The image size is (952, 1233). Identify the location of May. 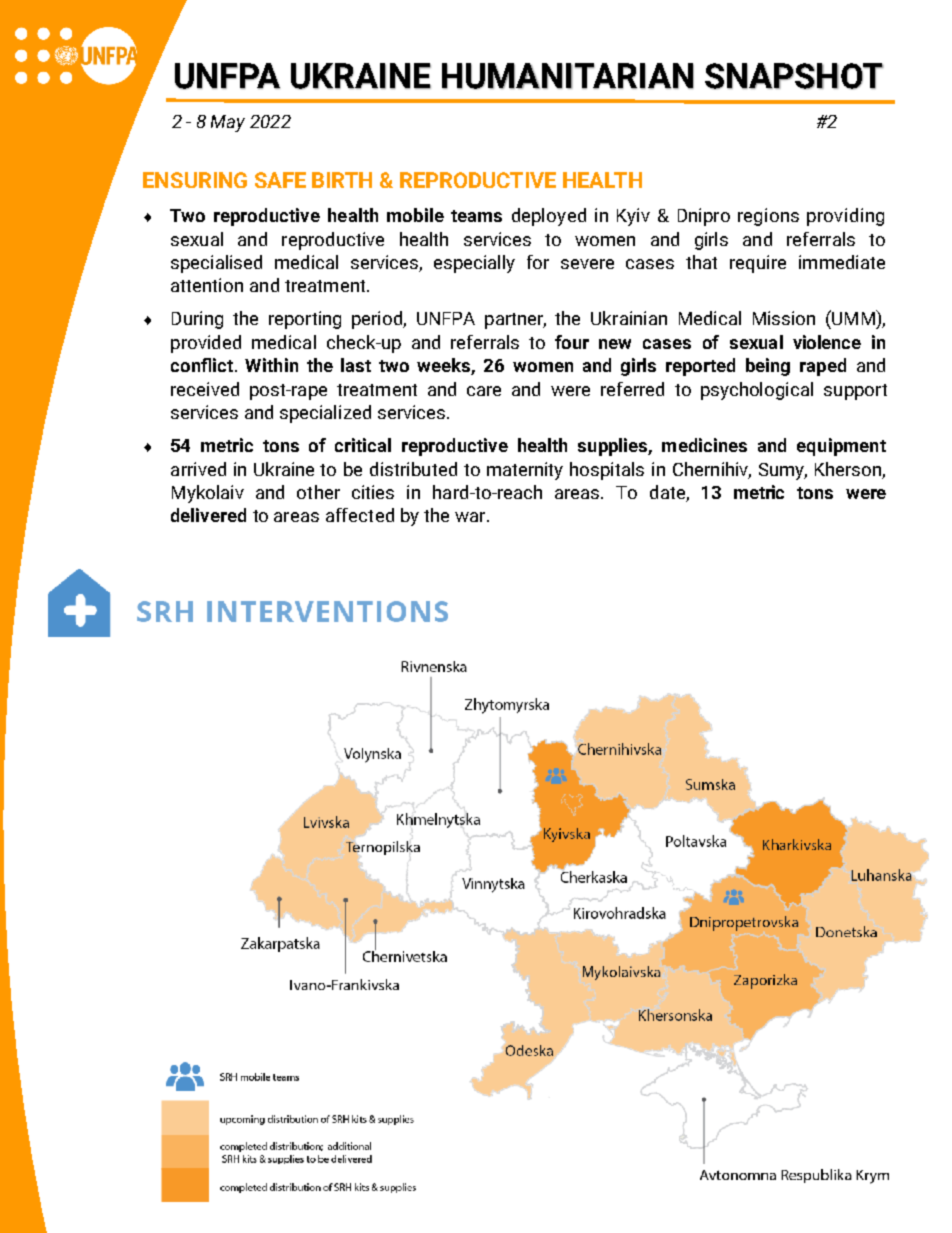
(228, 123).
